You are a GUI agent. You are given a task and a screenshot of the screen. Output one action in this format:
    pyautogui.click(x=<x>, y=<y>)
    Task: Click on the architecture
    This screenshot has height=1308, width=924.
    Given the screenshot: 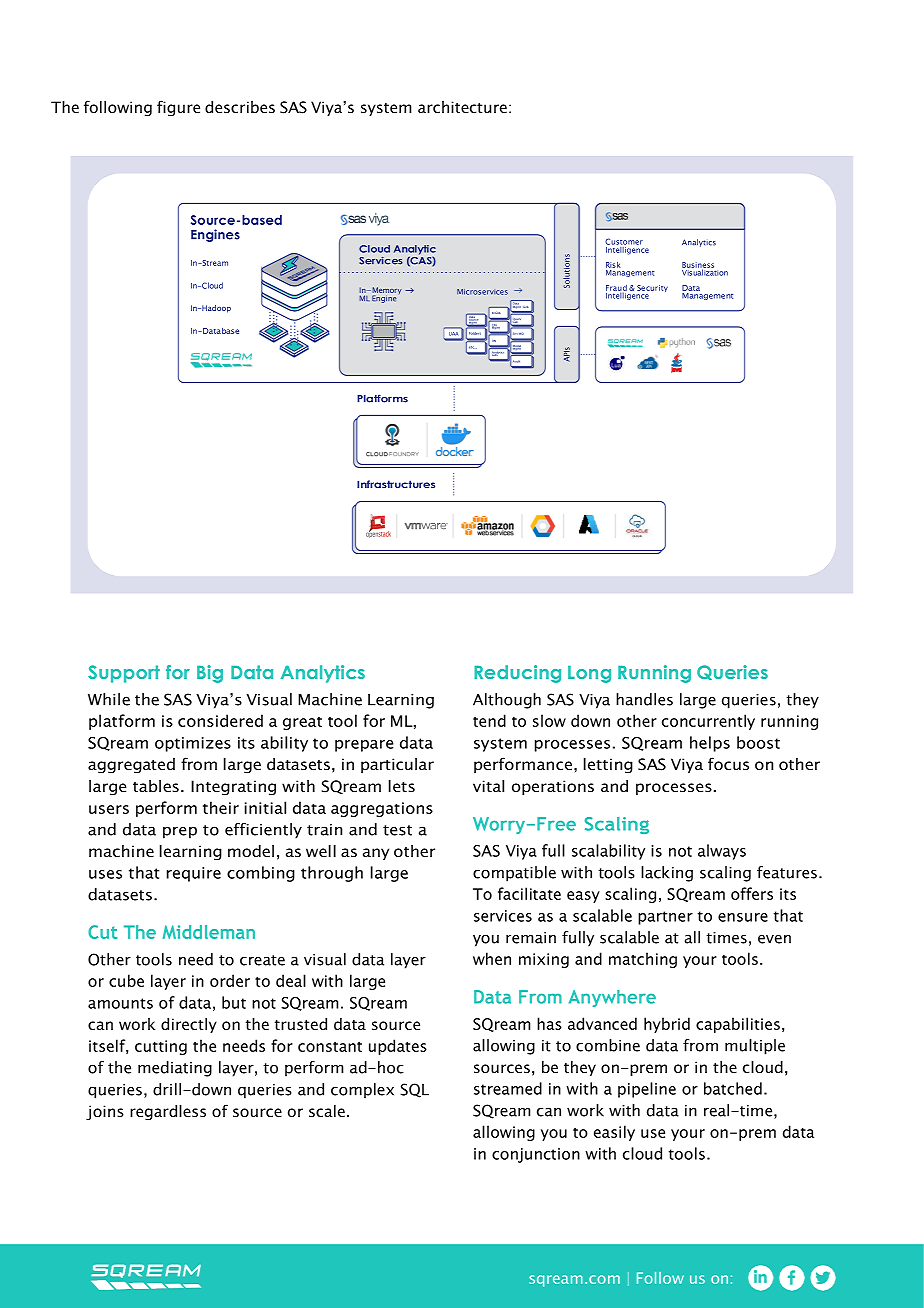 What is the action you would take?
    pyautogui.click(x=462, y=107)
